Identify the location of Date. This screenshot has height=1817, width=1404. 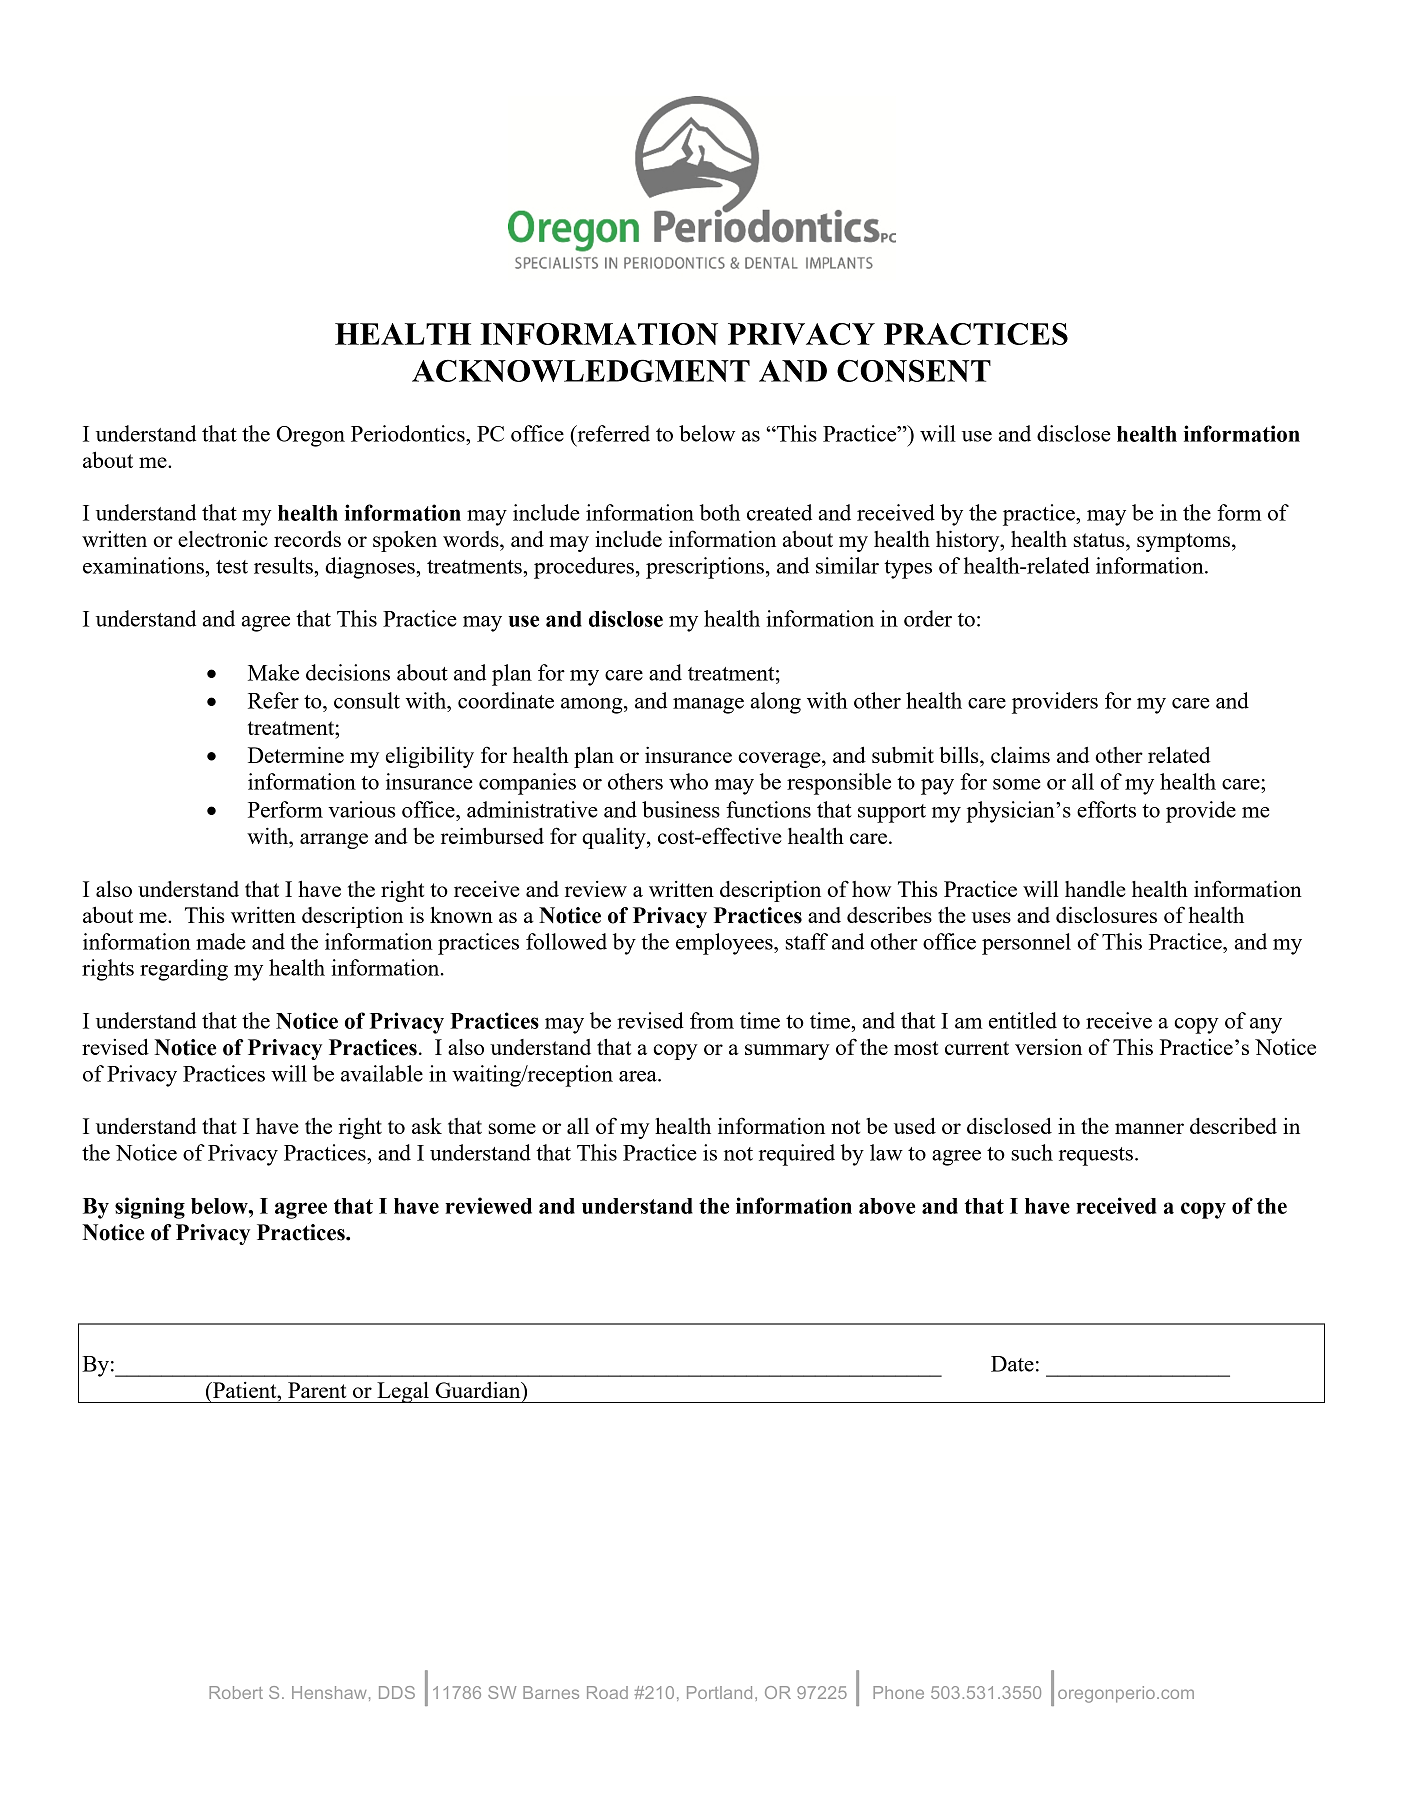
(1012, 1364).
